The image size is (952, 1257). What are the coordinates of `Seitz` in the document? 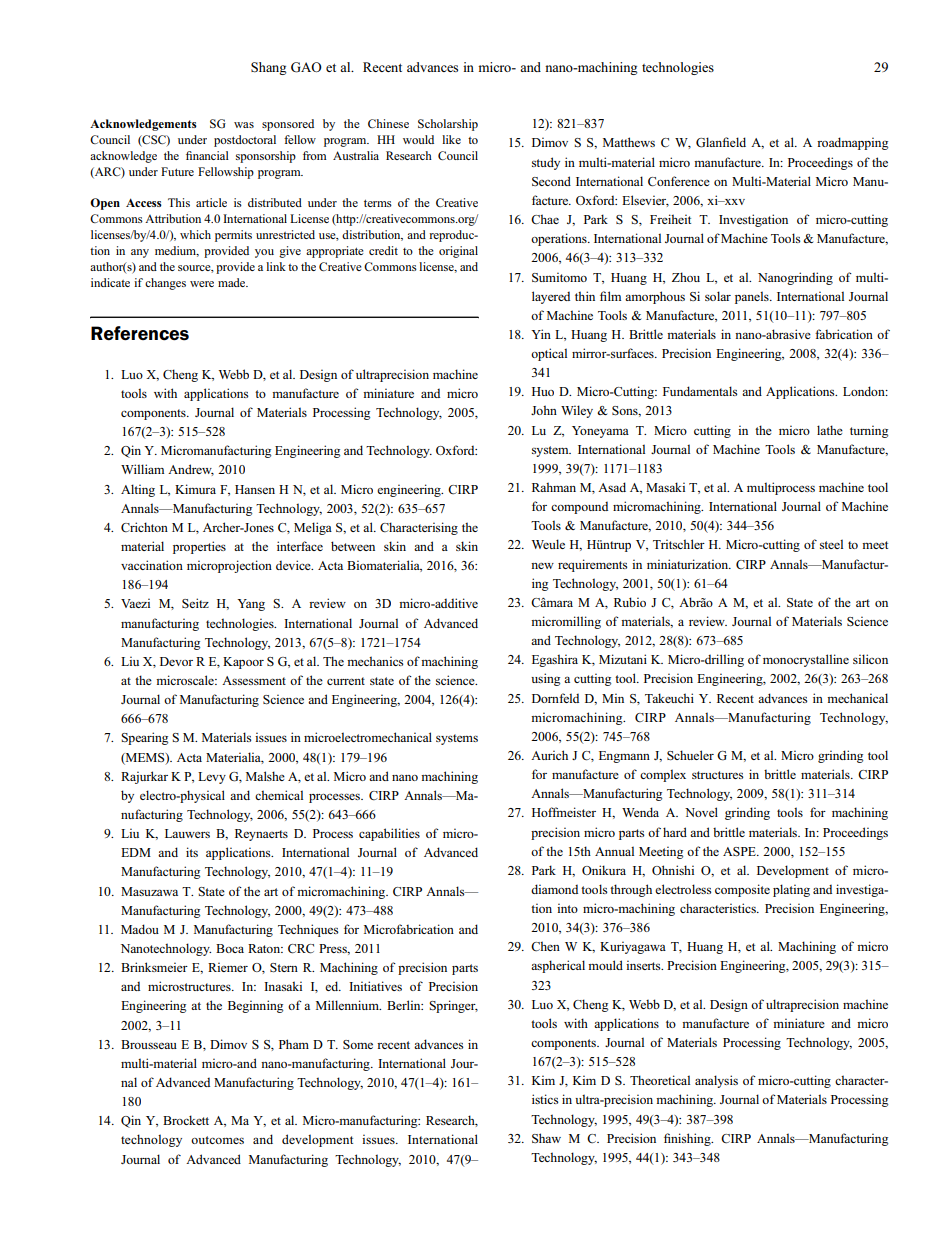 It's located at (195, 603).
